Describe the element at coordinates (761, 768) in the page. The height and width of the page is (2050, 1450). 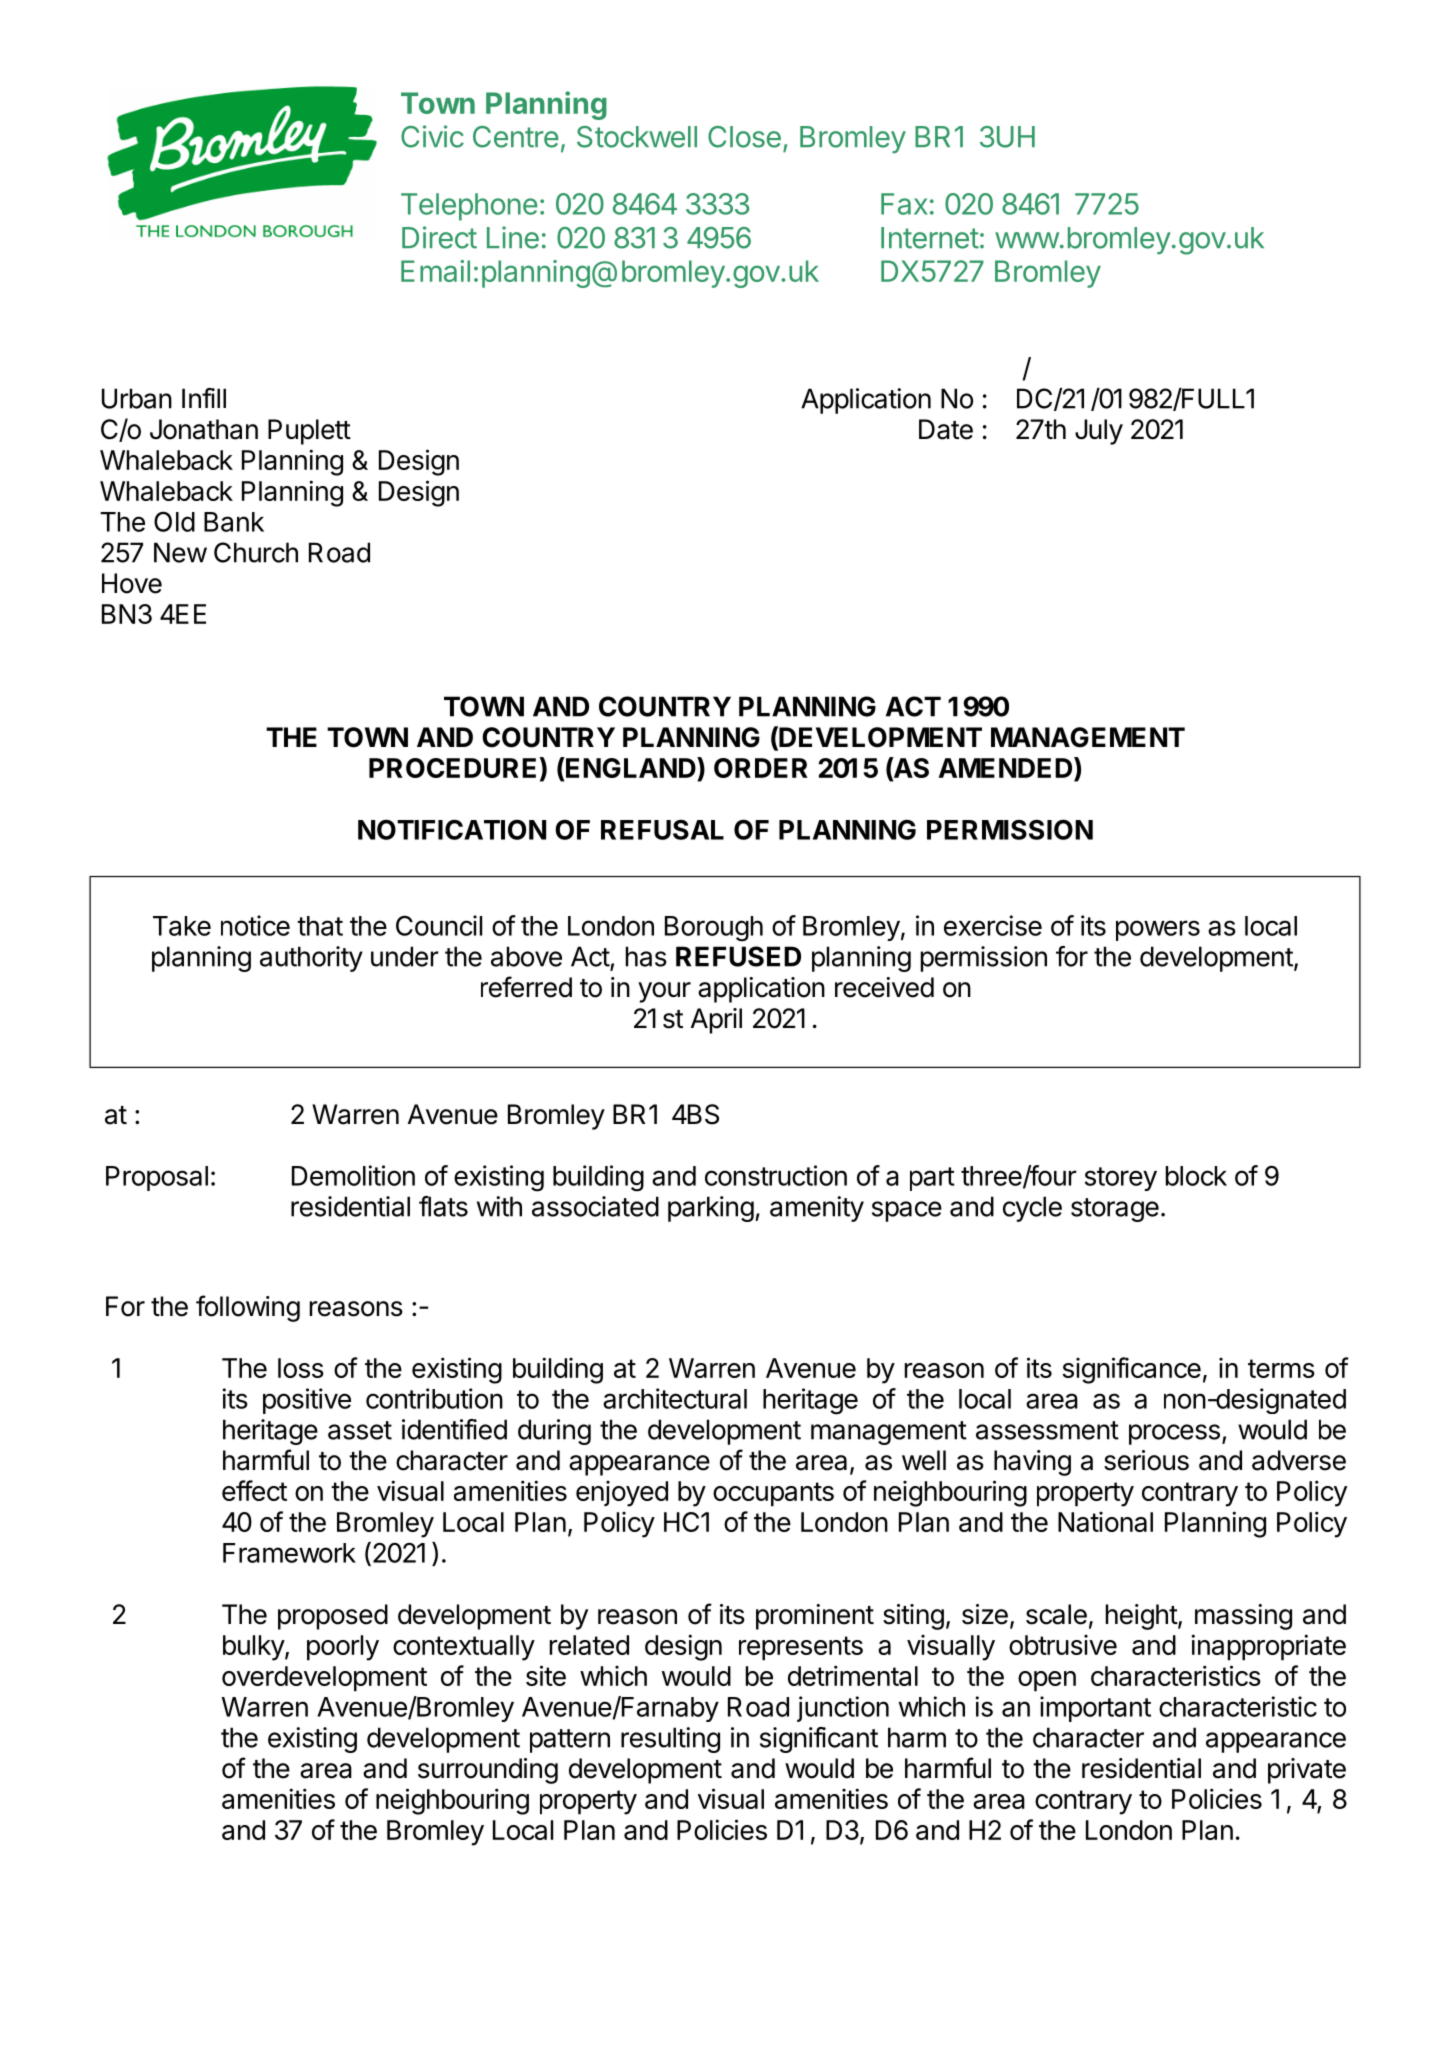
I see `ORDER` at that location.
